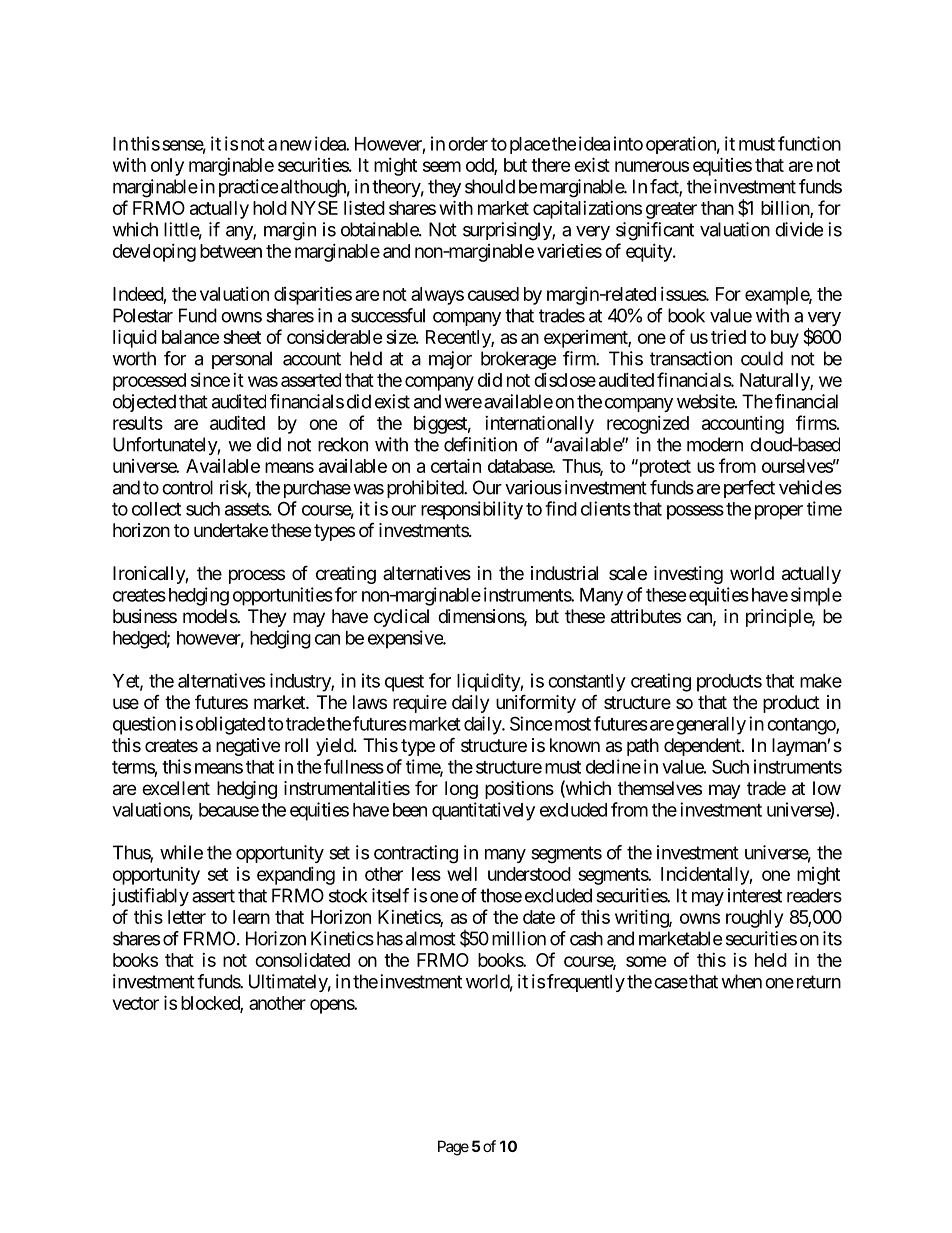 The image size is (952, 1233). I want to click on practice, so click(248, 188).
